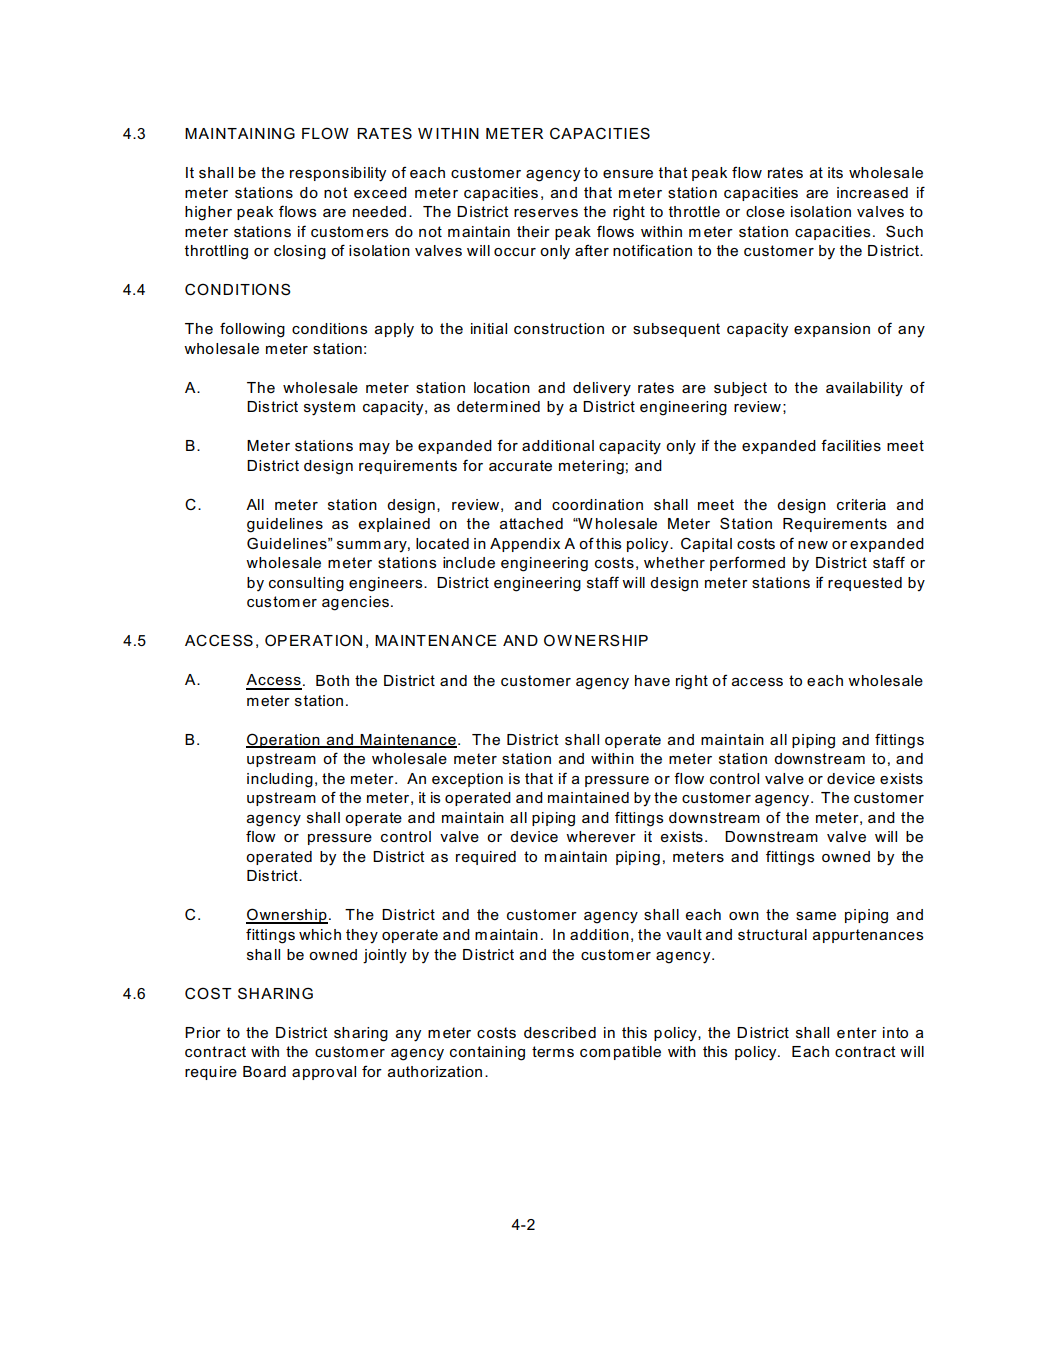 Image resolution: width=1048 pixels, height=1357 pixels. What do you see at coordinates (835, 173) in the document?
I see `its` at bounding box center [835, 173].
